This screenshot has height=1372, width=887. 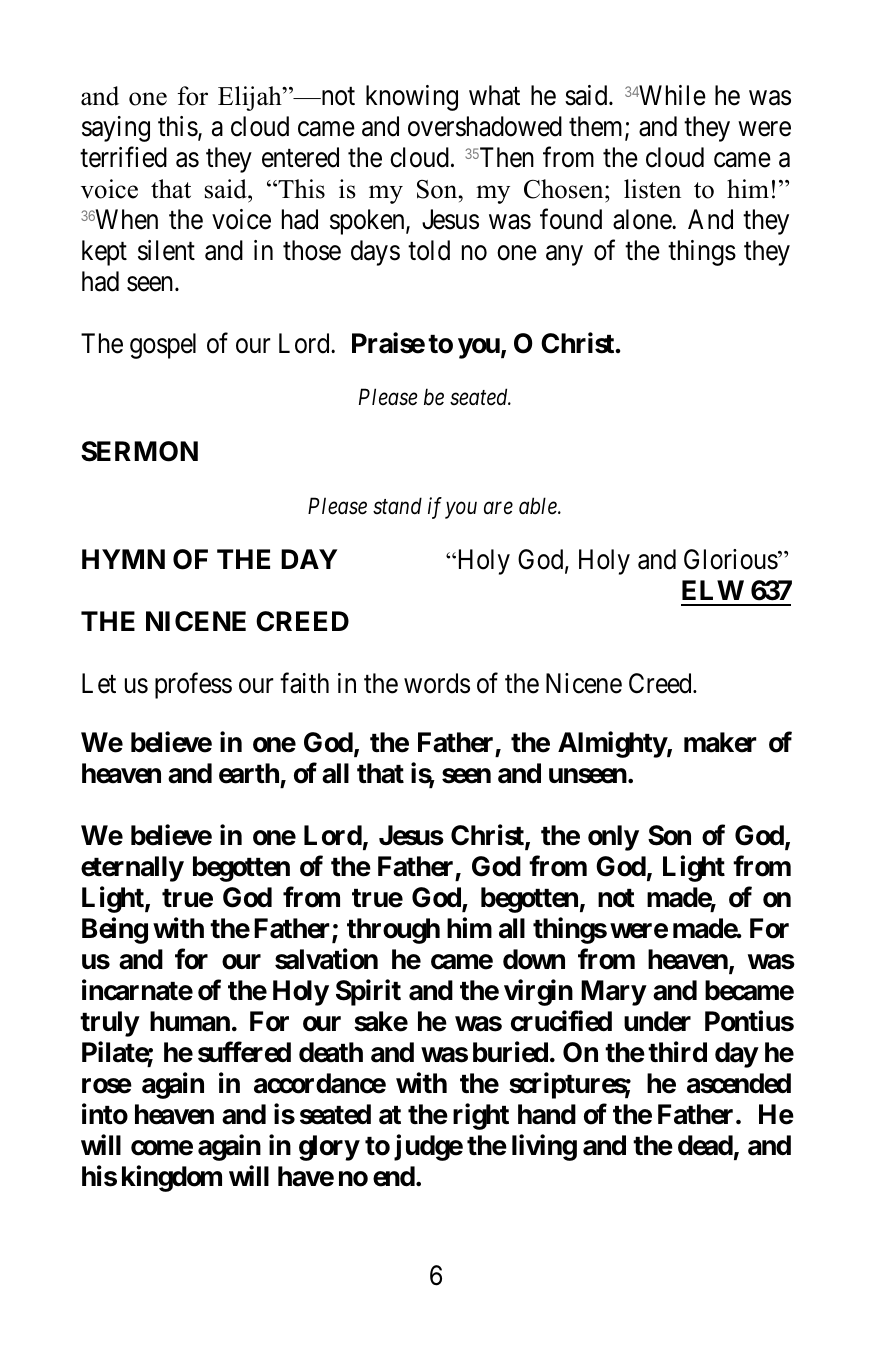 I want to click on able, so click(x=539, y=506).
